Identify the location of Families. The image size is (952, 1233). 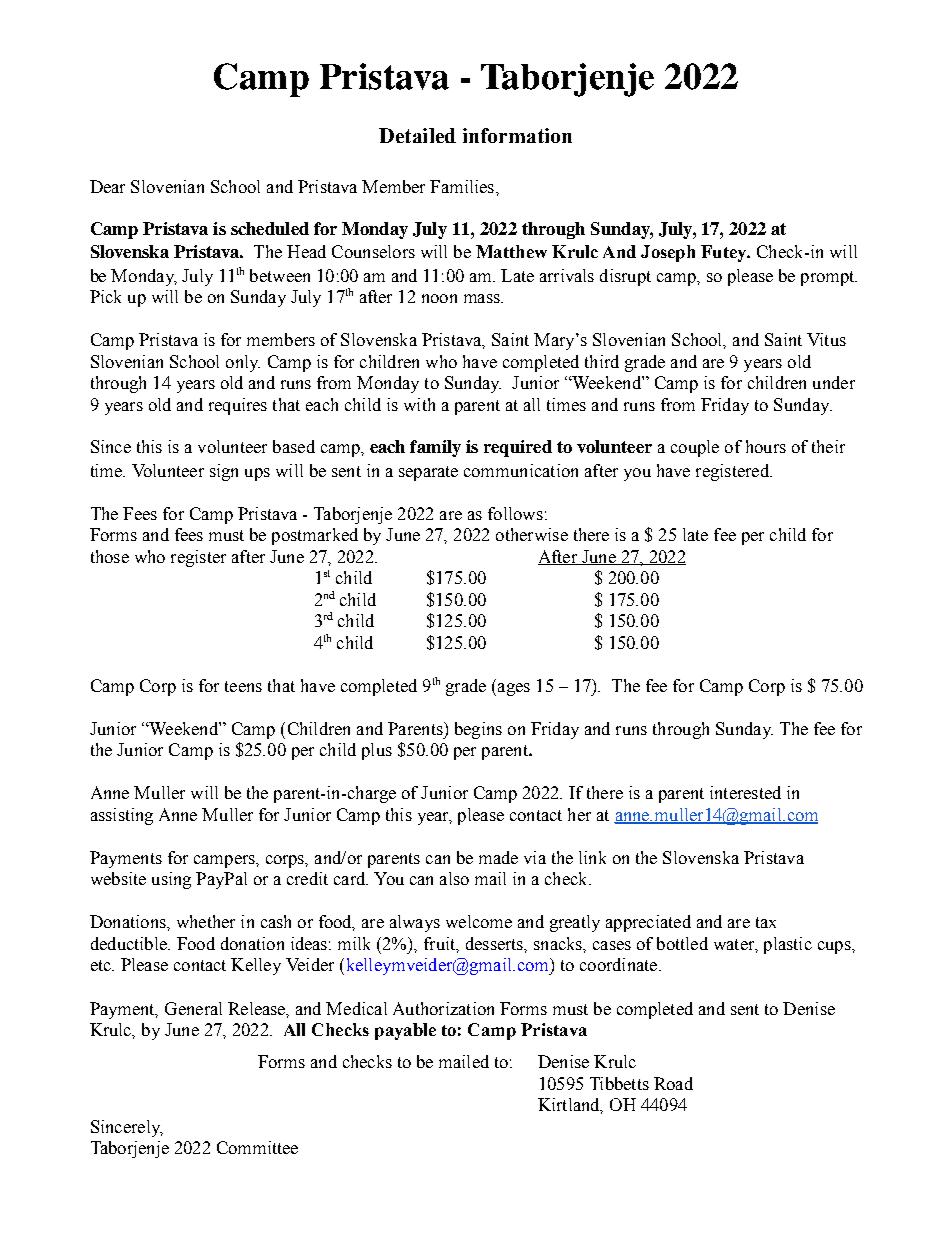
(462, 186).
